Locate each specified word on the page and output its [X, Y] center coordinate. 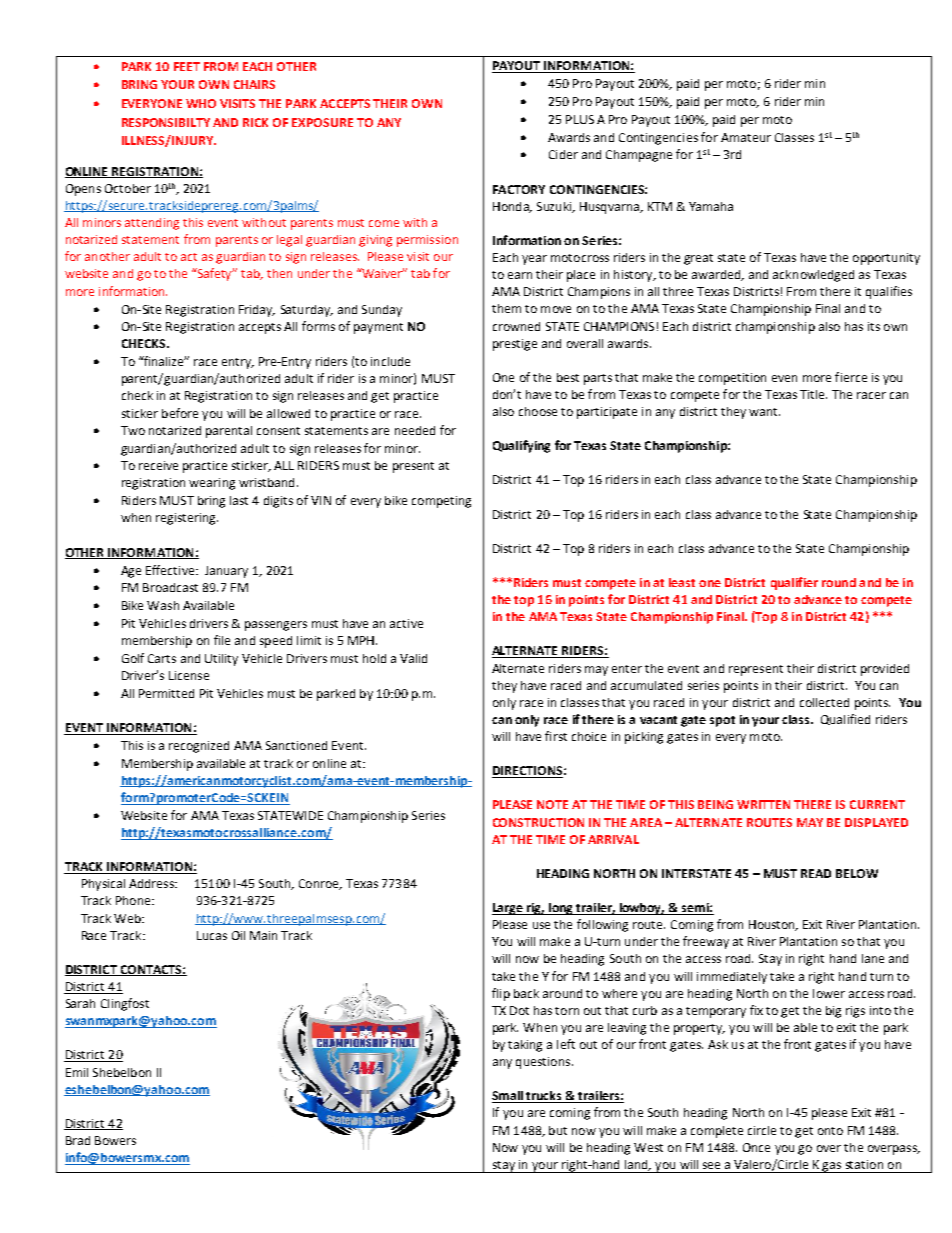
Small [508, 1097]
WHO [201, 103]
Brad [78, 1140]
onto [830, 1131]
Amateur [746, 137]
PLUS [580, 119]
